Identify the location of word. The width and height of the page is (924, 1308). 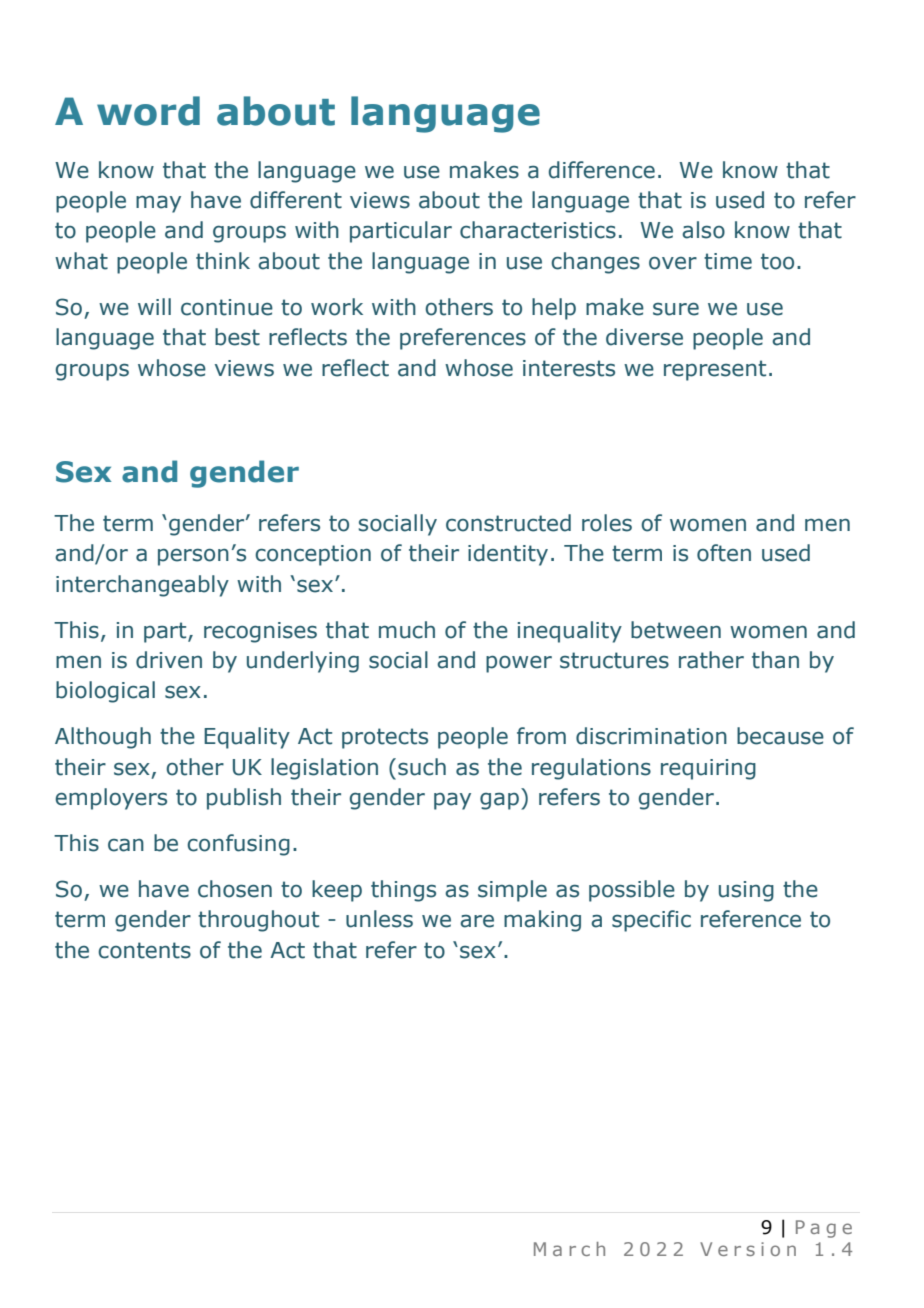
(148, 111).
